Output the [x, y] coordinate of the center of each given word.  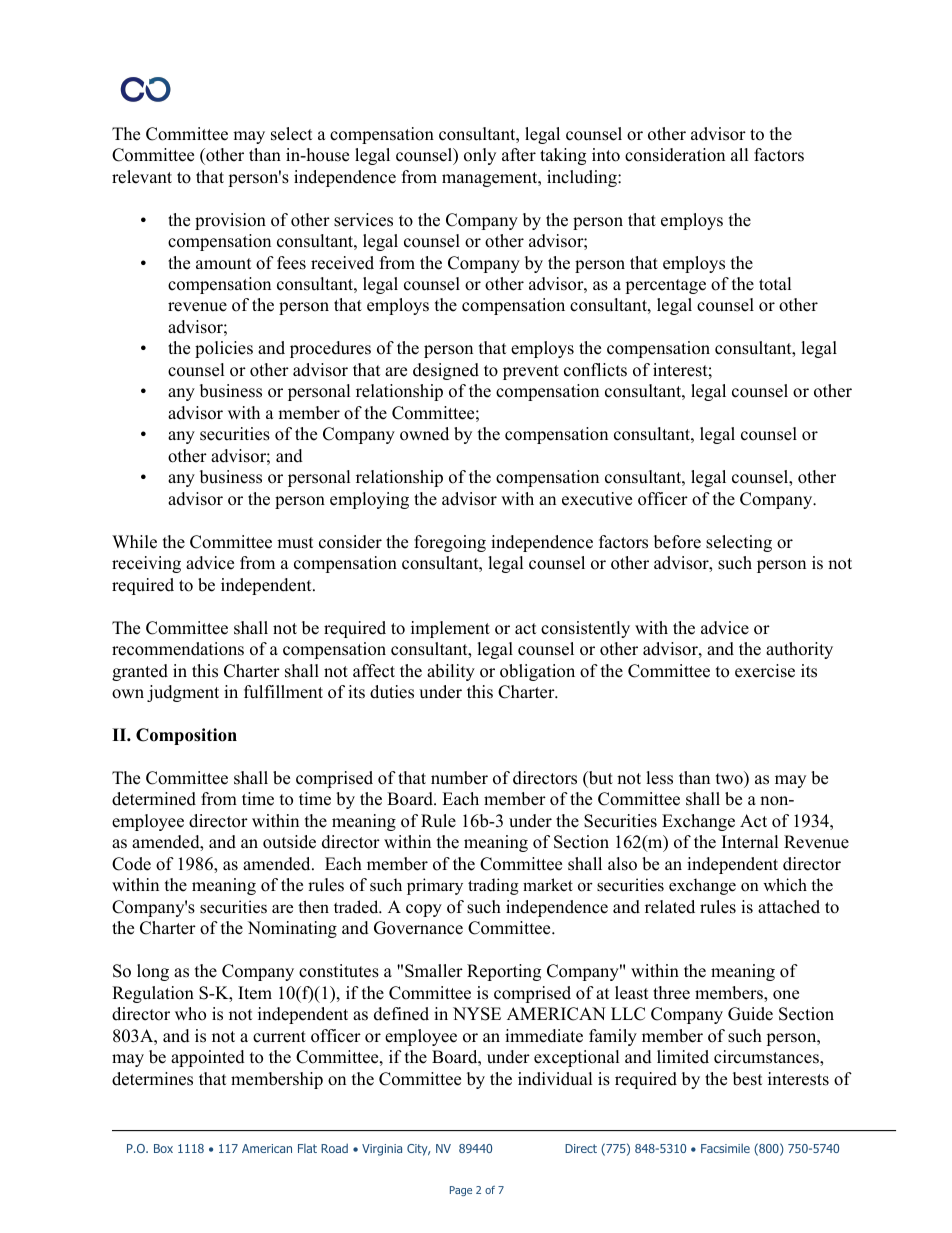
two [730, 778]
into [606, 155]
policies [224, 349]
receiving [146, 564]
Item [255, 993]
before [677, 542]
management [491, 179]
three [671, 993]
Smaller [434, 971]
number [459, 778]
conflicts [595, 370]
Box [163, 1148]
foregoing [450, 543]
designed [446, 371]
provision [230, 221]
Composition [186, 736]
